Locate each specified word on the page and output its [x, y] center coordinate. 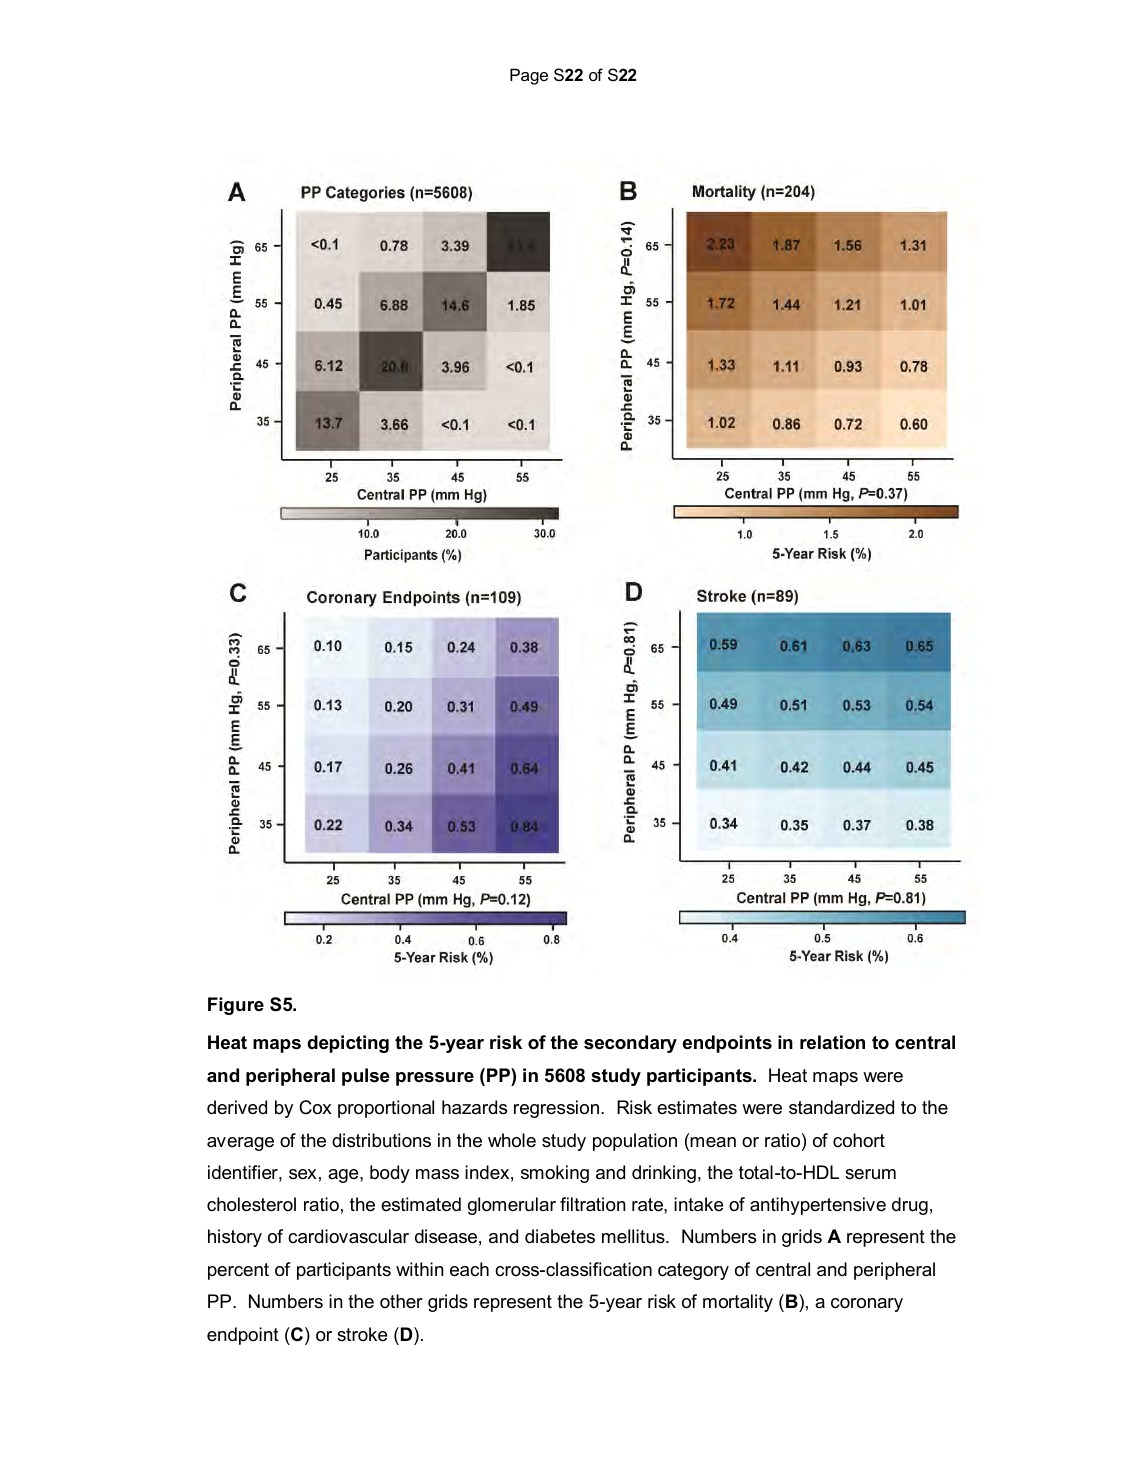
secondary [630, 1044]
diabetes [560, 1236]
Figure [236, 1006]
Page [529, 76]
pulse [366, 1077]
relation [832, 1042]
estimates [697, 1107]
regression [556, 1109]
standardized [841, 1107]
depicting [348, 1044]
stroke [362, 1334]
